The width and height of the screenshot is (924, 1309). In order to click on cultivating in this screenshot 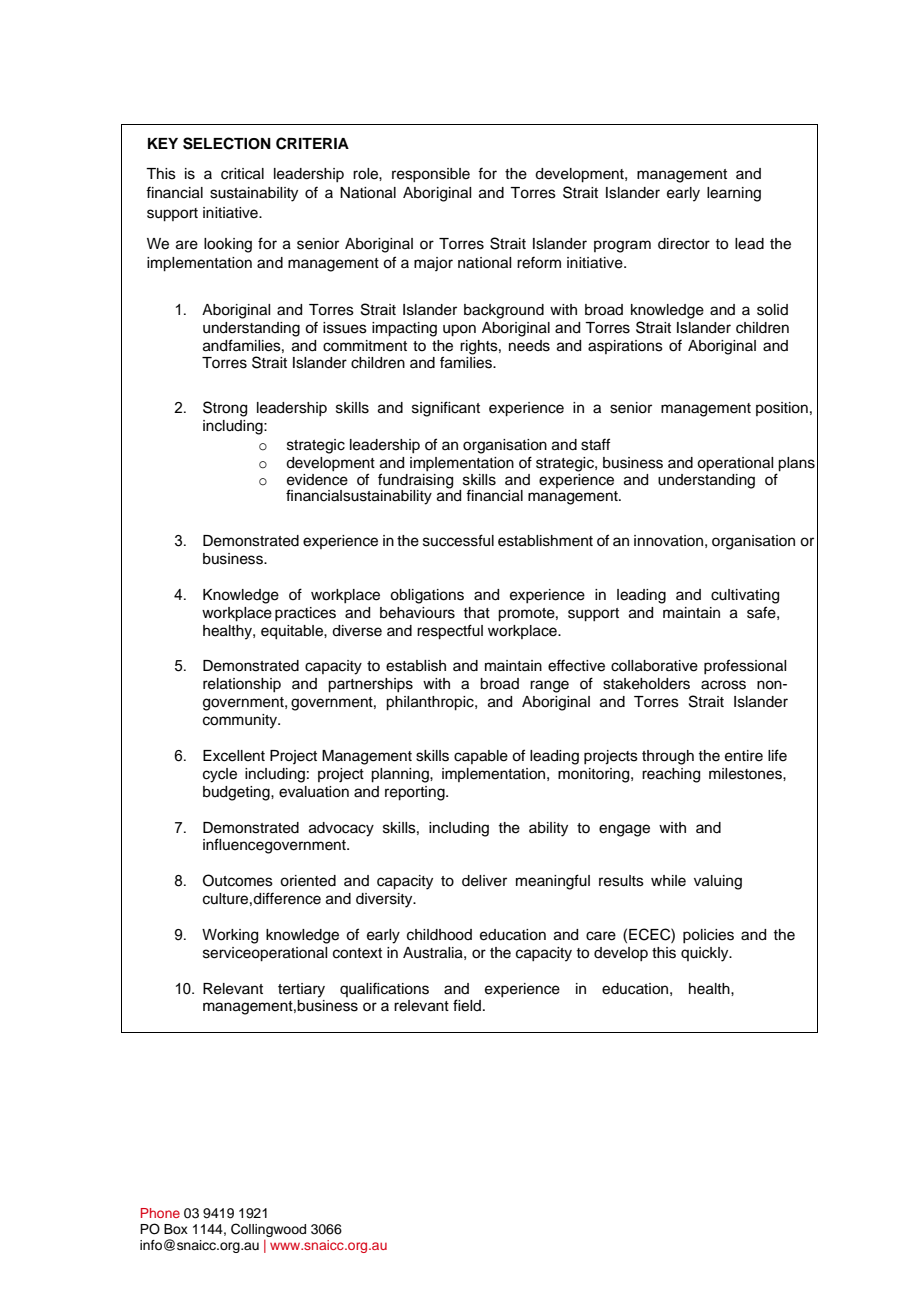, I will do `click(745, 596)`.
